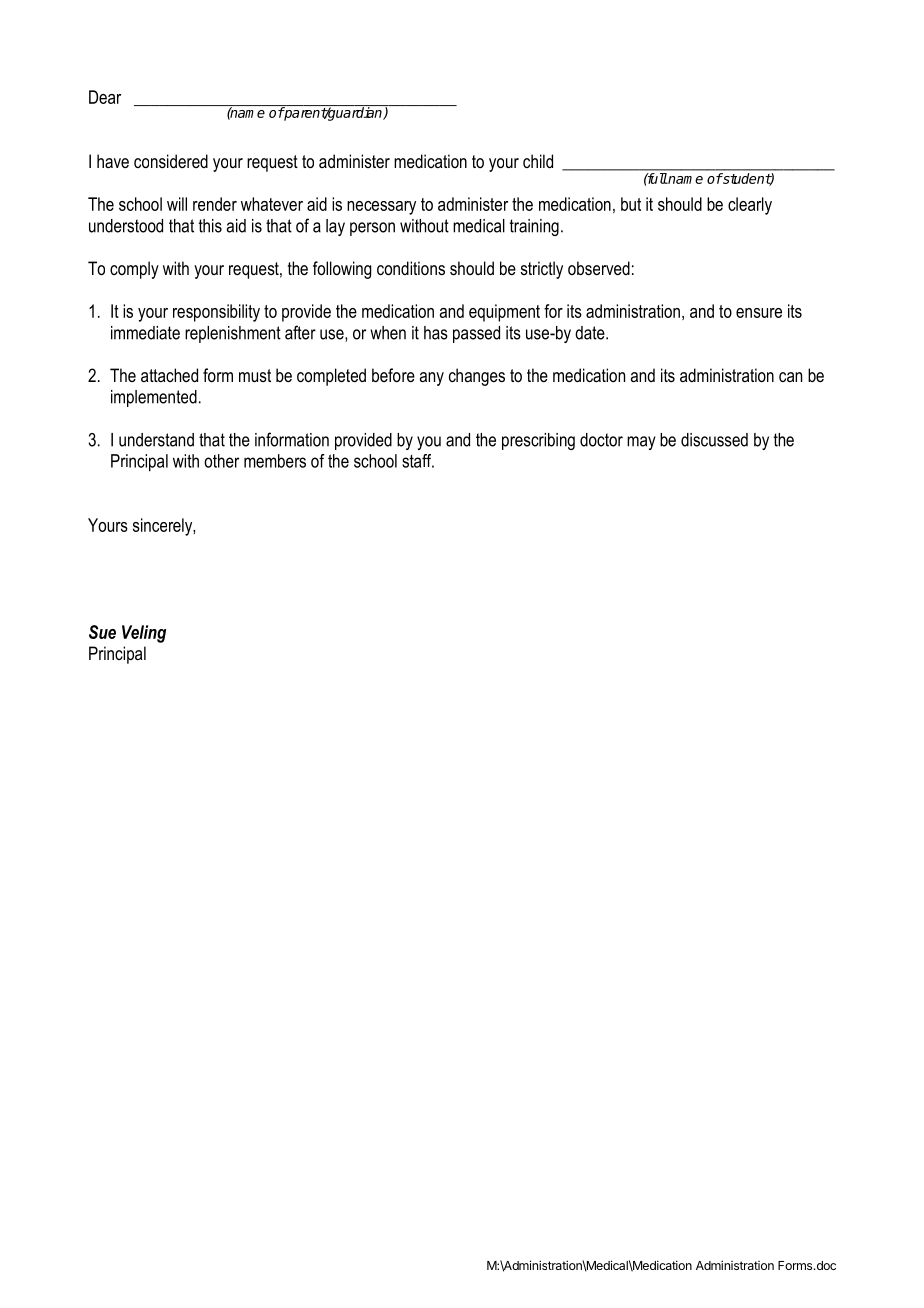  I want to click on discussed, so click(714, 440).
